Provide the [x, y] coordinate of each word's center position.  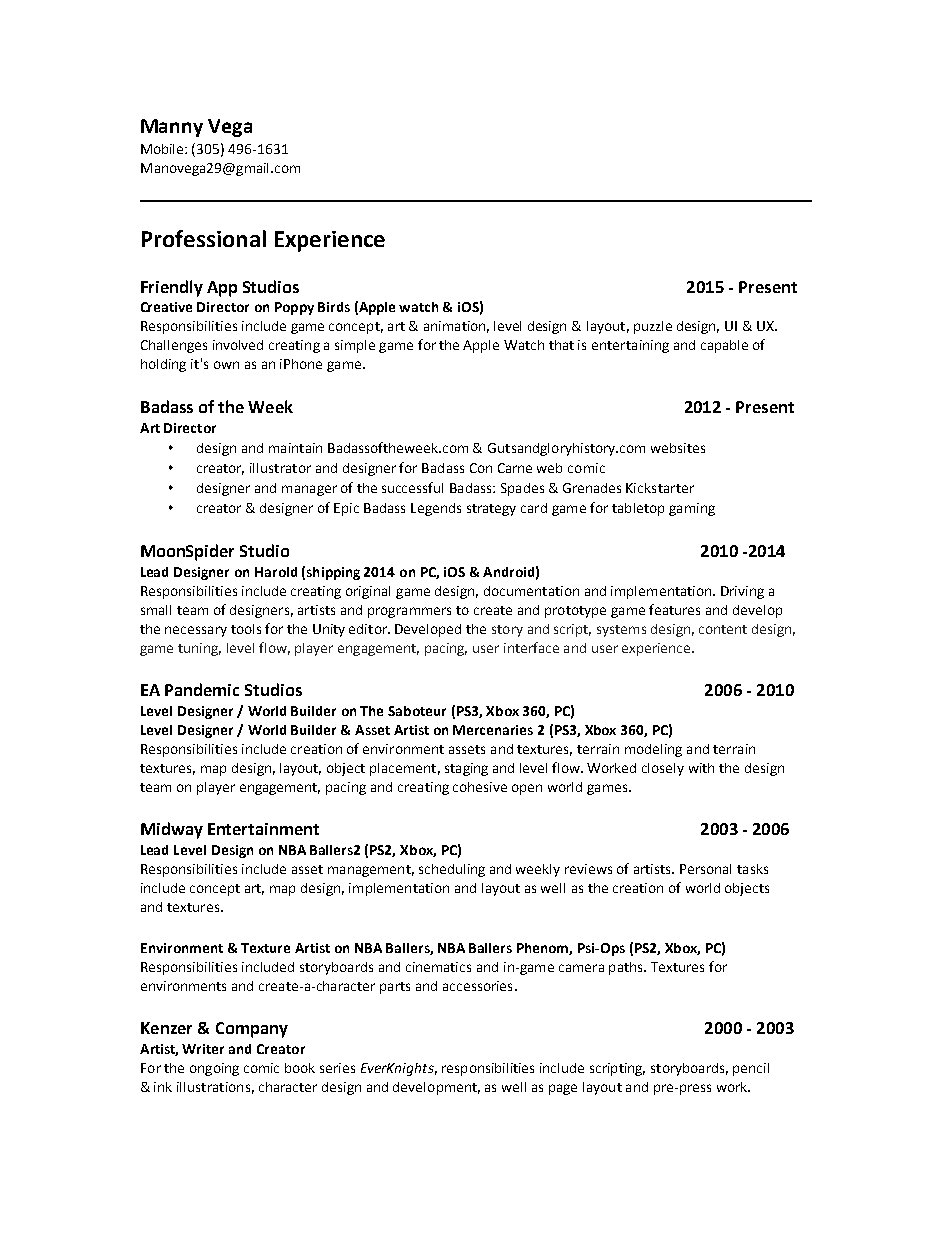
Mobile [163, 149]
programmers [409, 612]
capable [724, 346]
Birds [334, 307]
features [674, 609]
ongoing [214, 1069]
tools [246, 629]
